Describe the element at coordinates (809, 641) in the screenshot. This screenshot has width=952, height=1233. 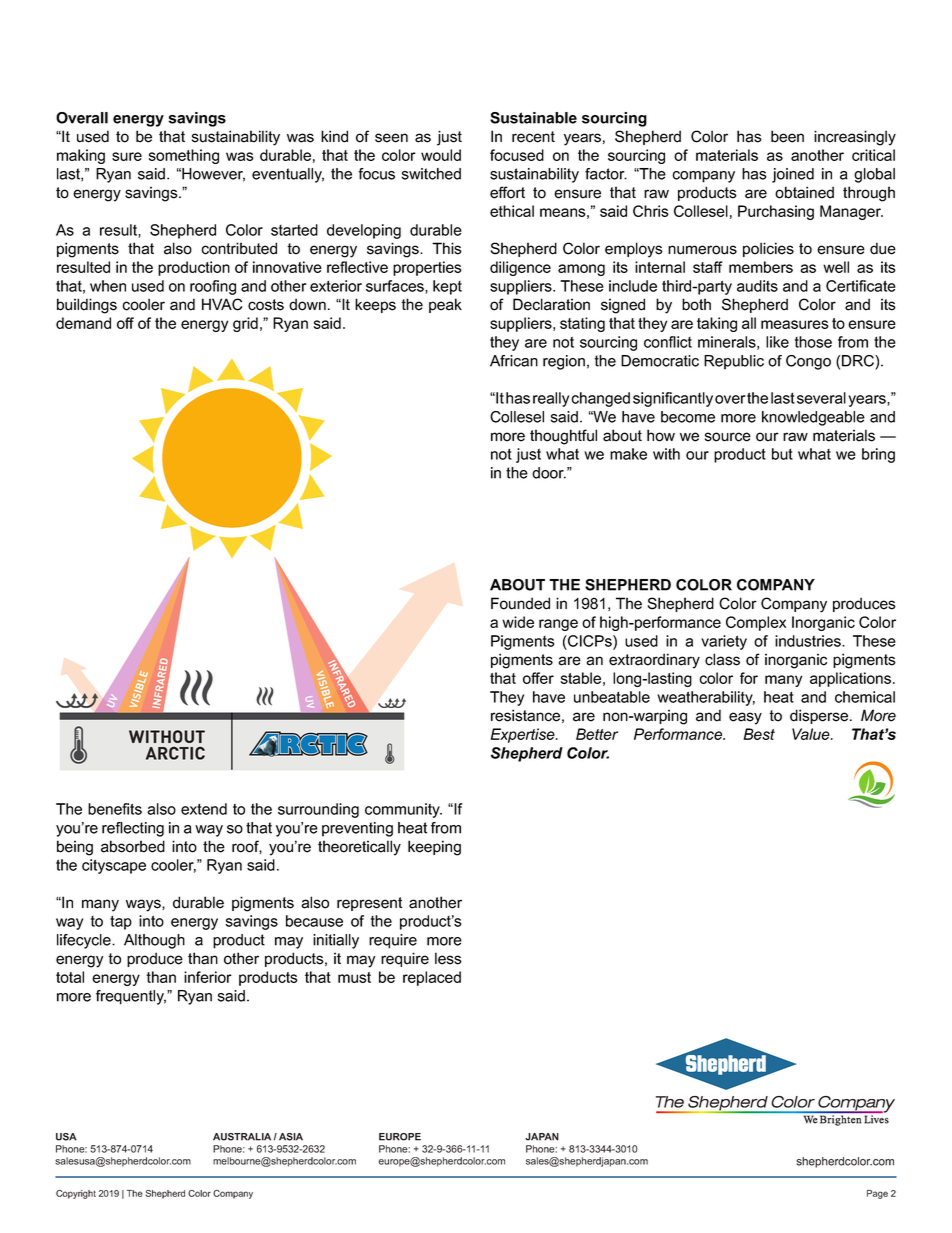
I see `industries` at that location.
